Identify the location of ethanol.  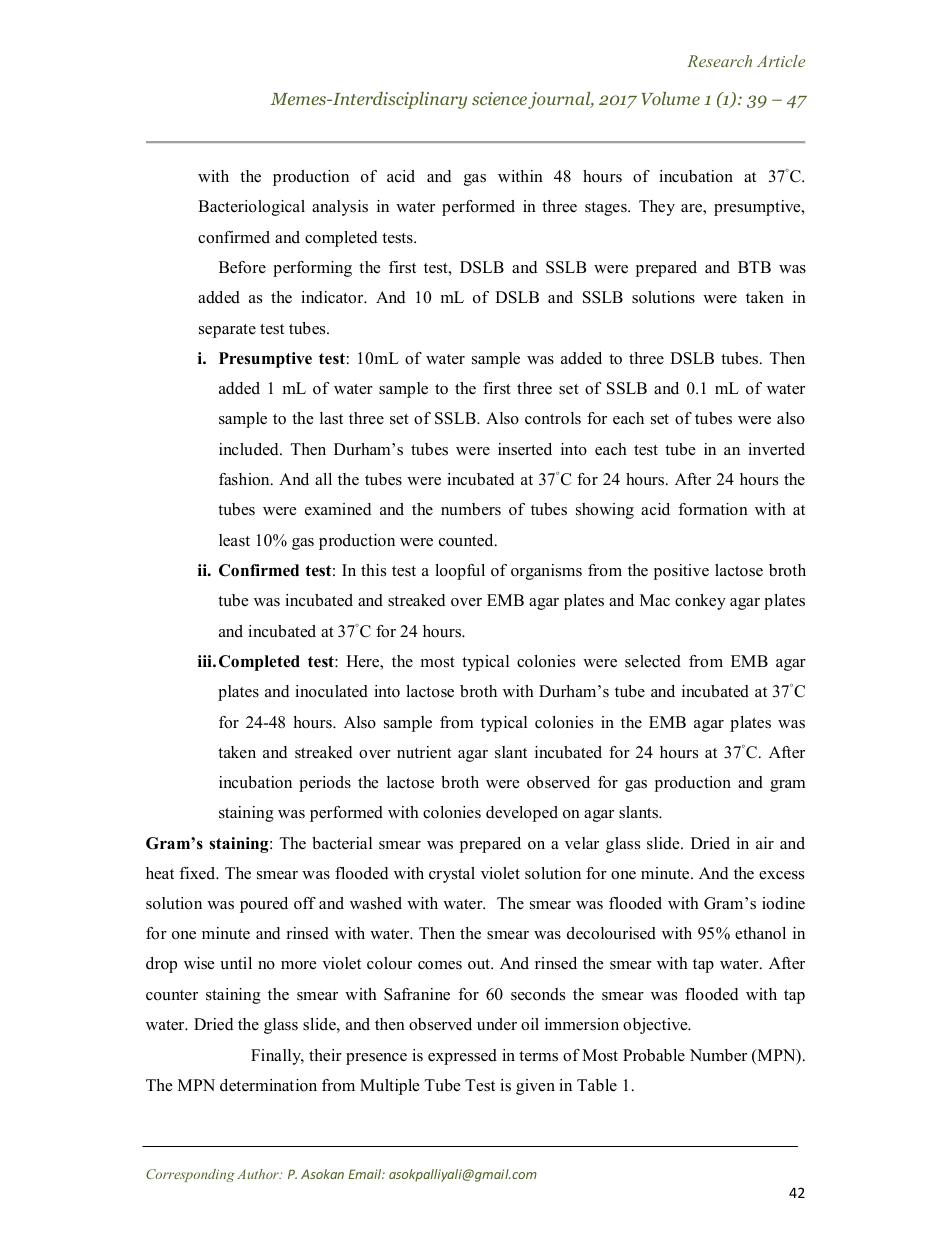
(760, 933).
